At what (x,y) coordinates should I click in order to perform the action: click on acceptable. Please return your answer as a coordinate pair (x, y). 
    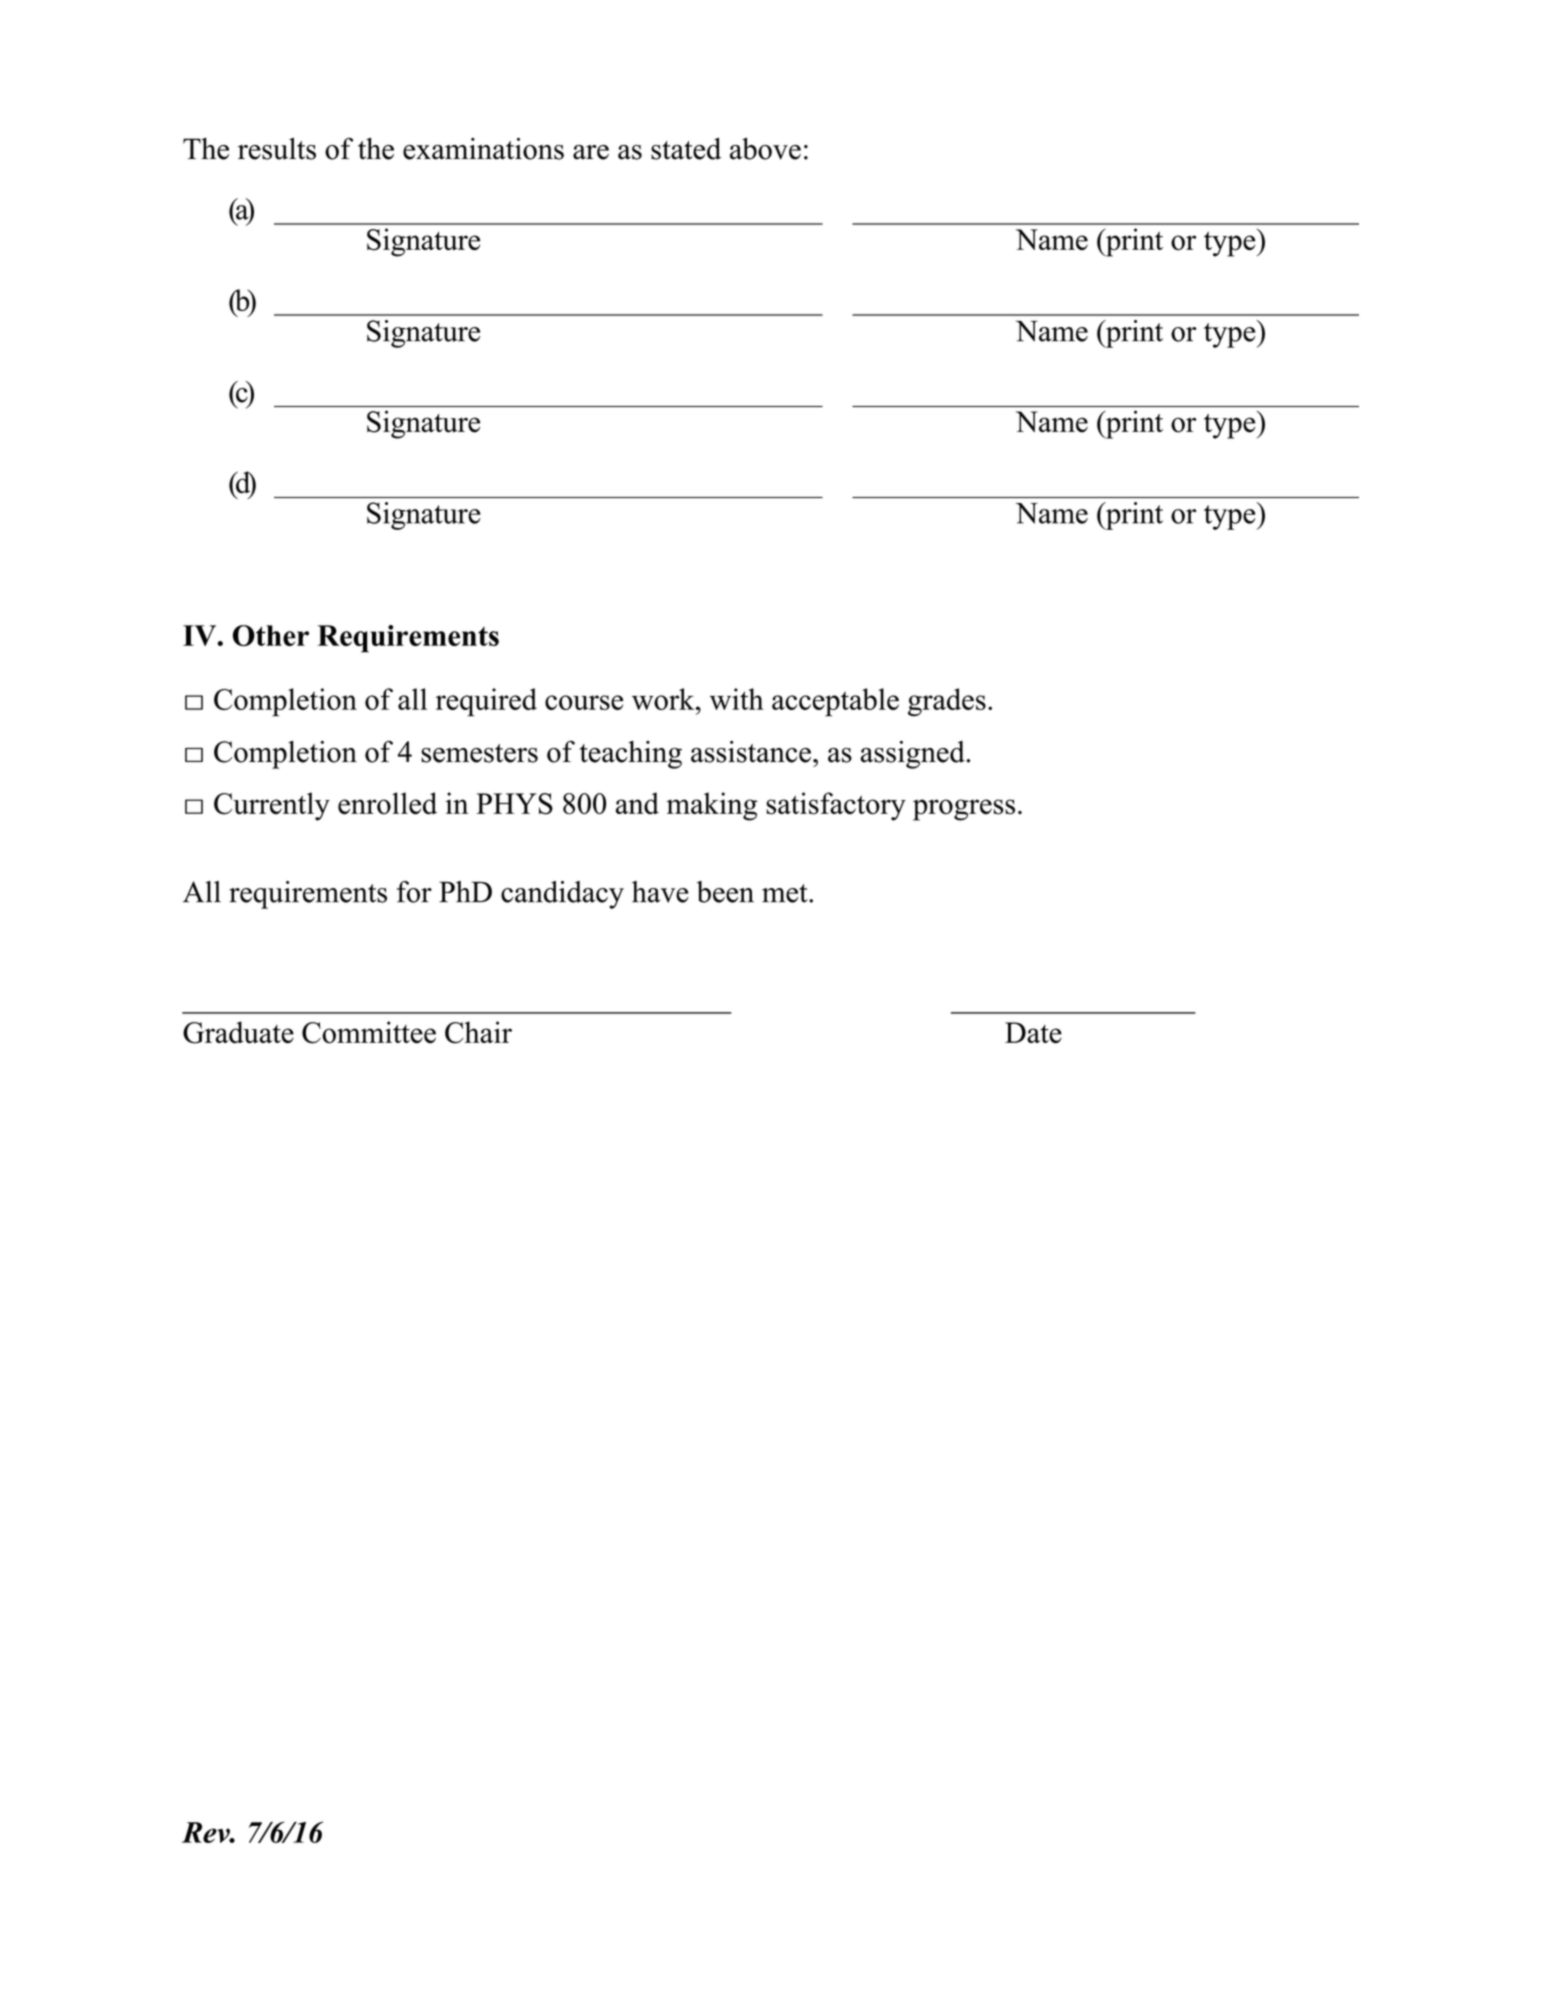
    Looking at the image, I should click on (835, 702).
